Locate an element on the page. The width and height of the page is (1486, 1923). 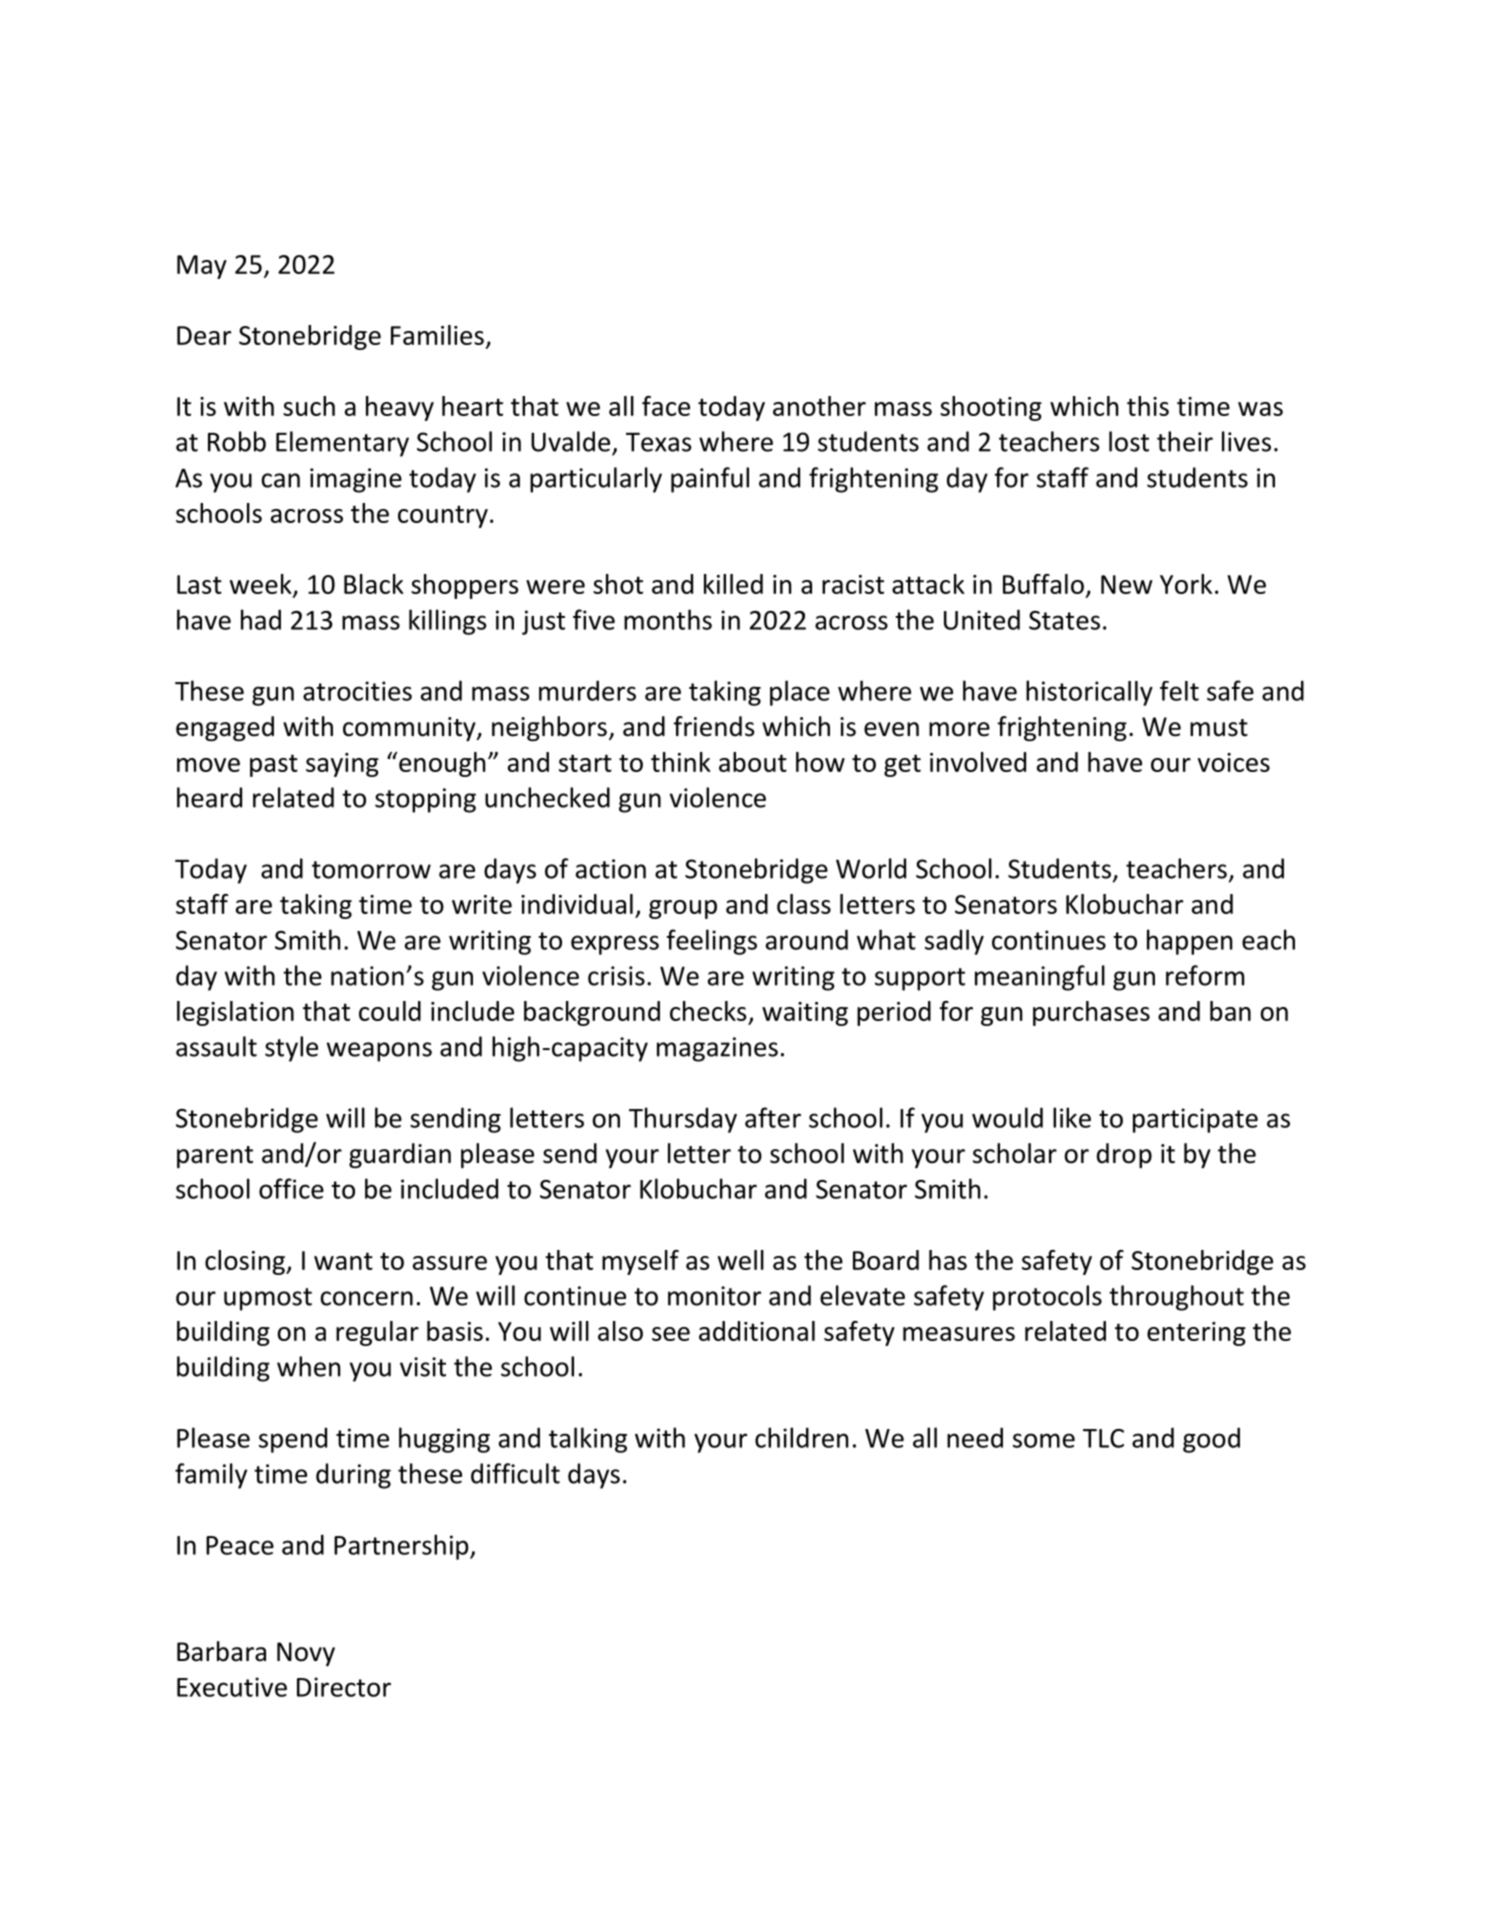
saying is located at coordinates (342, 765).
